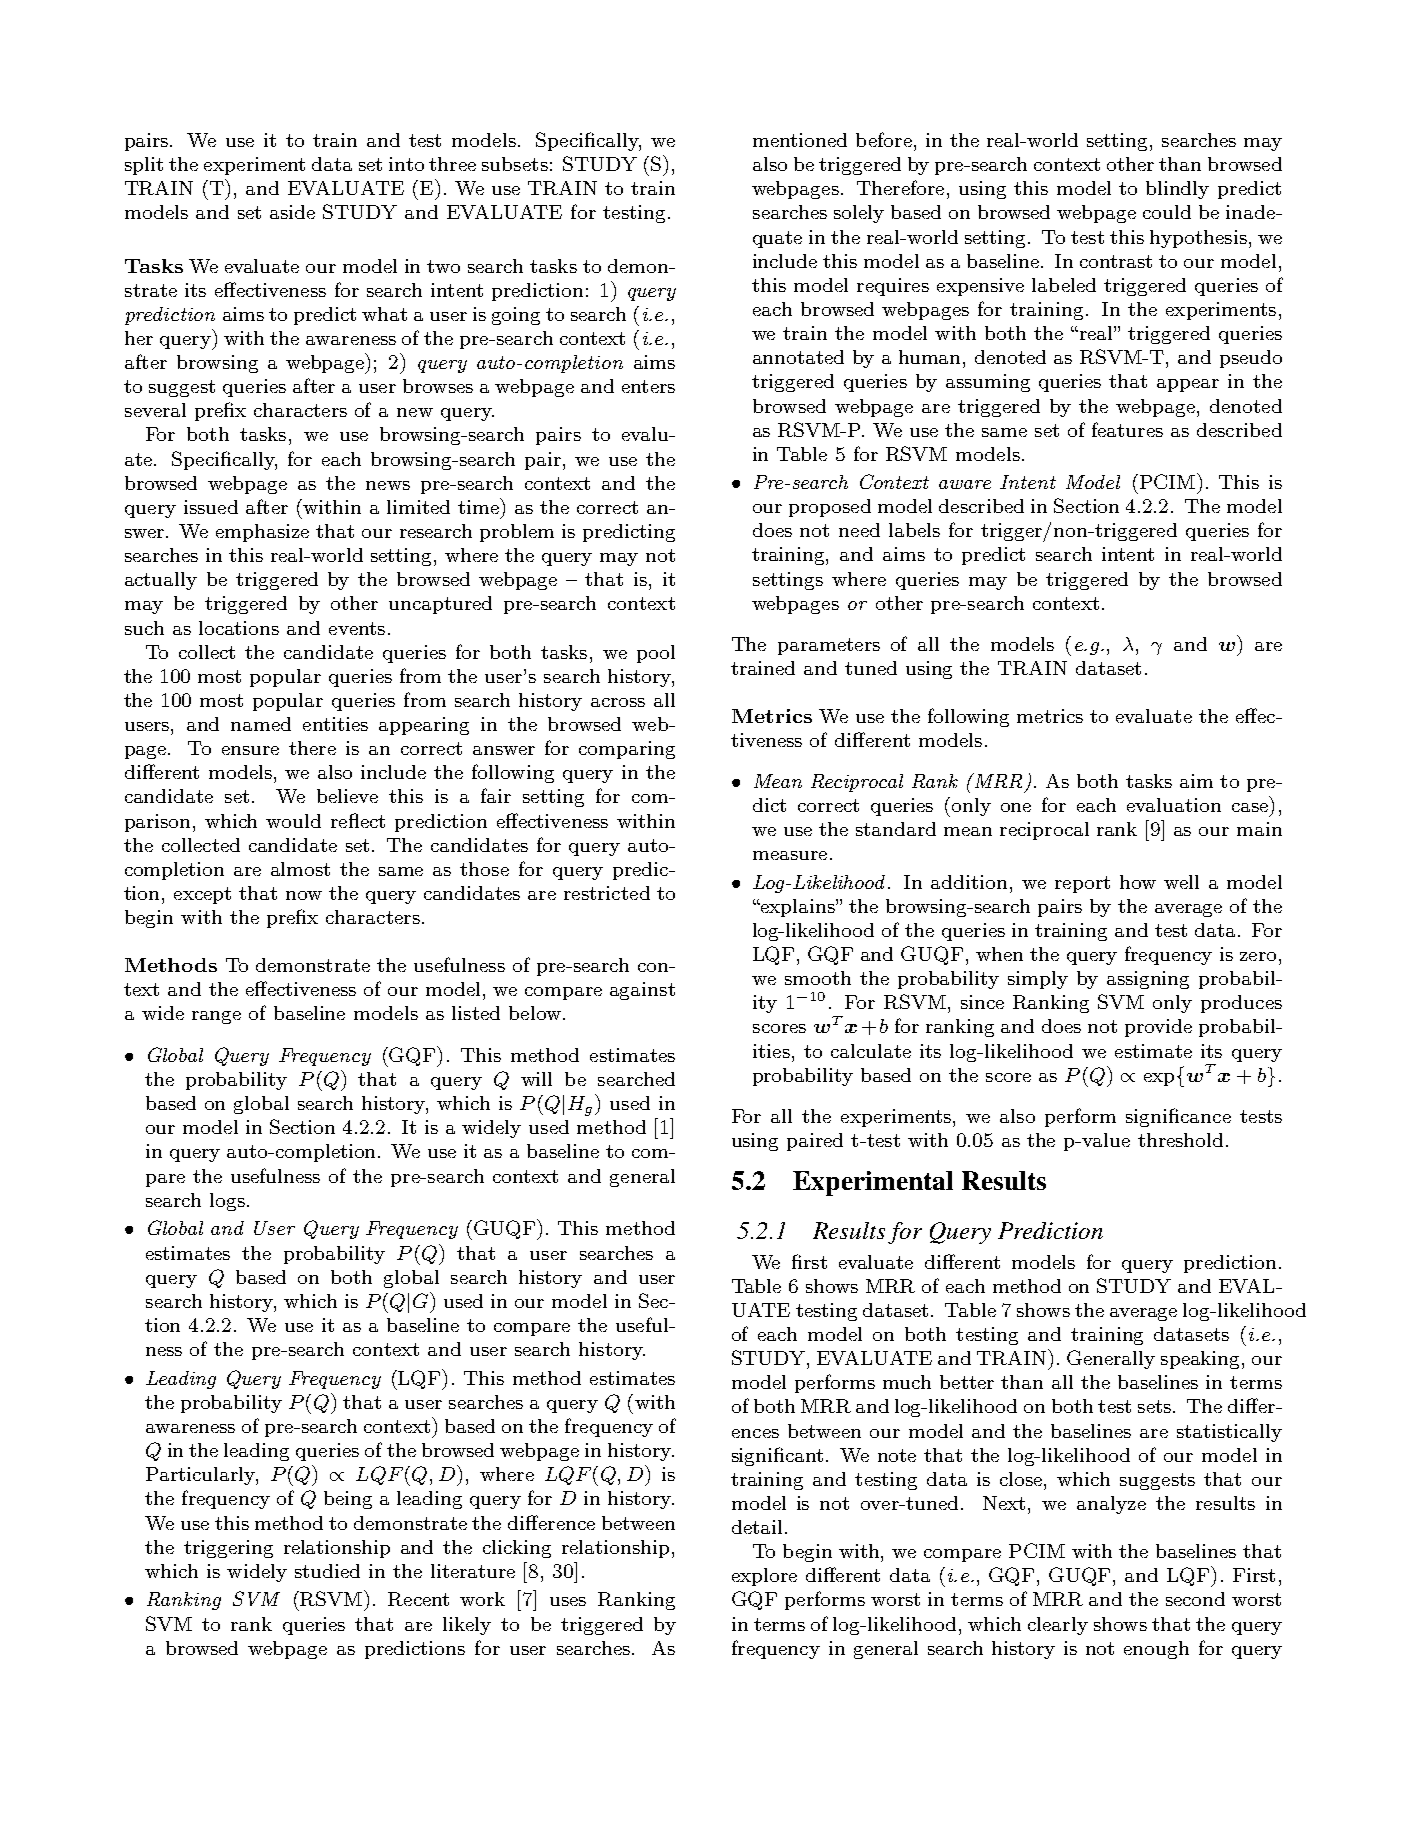 This screenshot has height=1827, width=1412. Describe the element at coordinates (327, 1571) in the screenshot. I see `studied` at that location.
